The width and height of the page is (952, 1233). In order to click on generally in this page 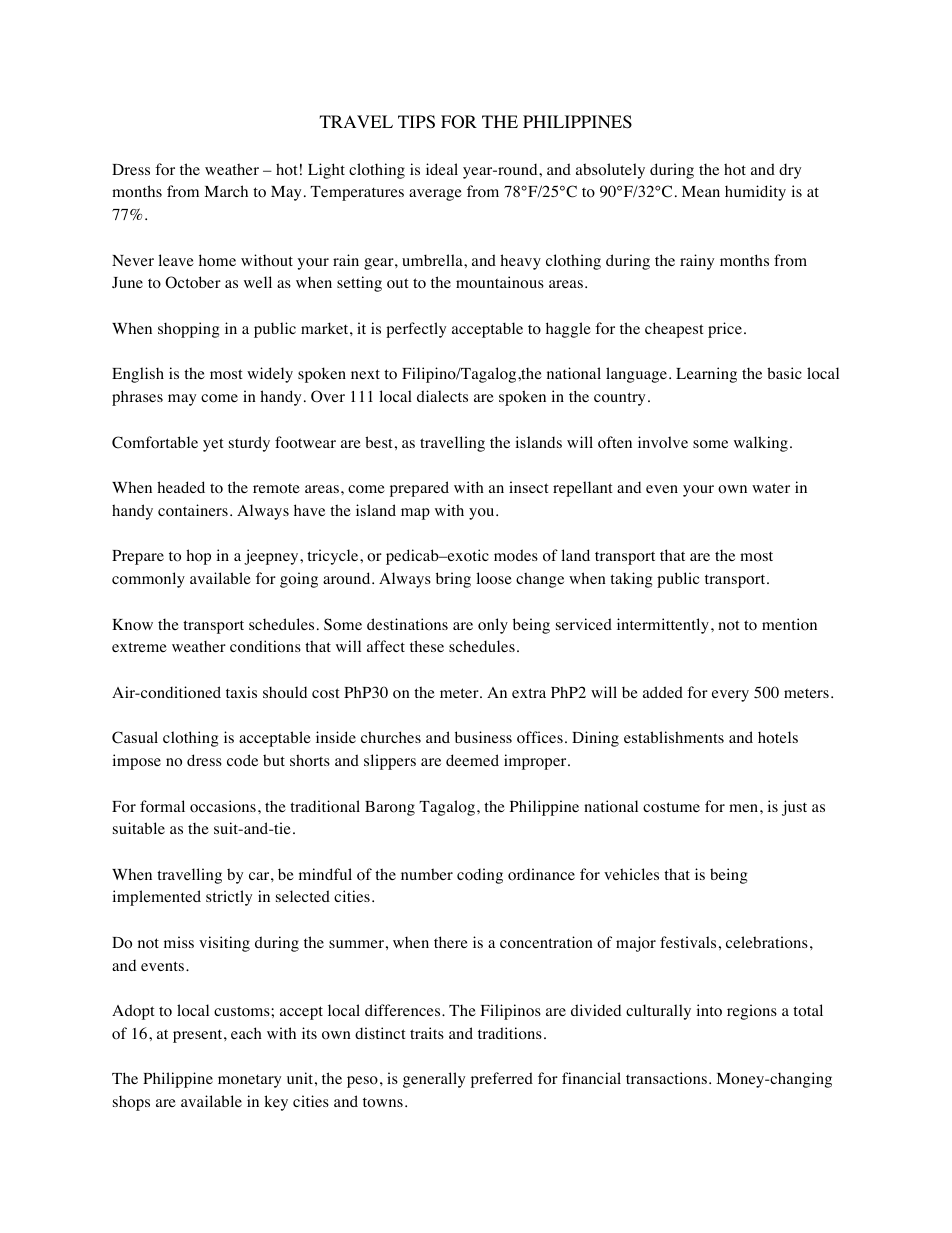, I will do `click(434, 1080)`.
